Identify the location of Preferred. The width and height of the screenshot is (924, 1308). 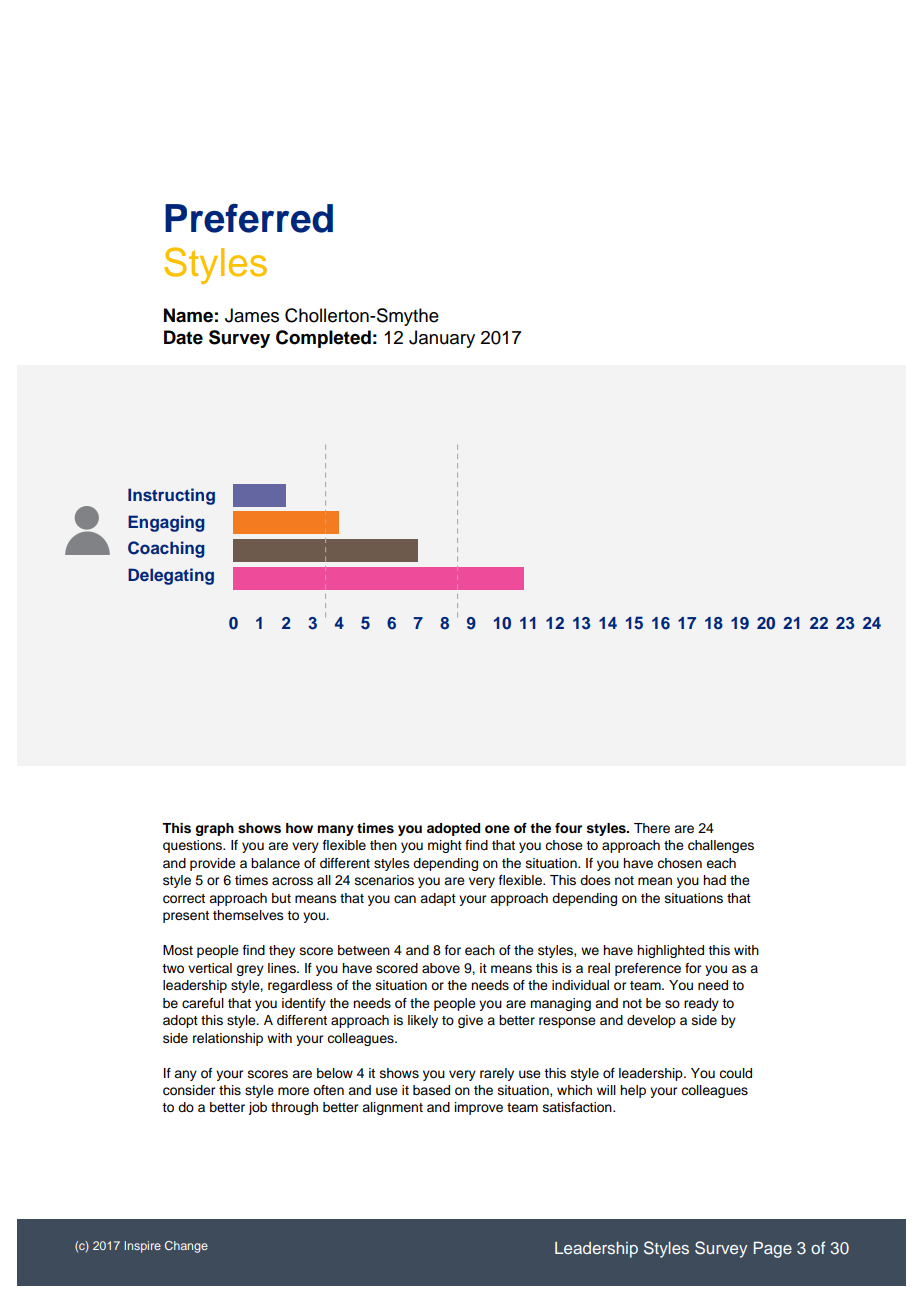
(249, 218).
